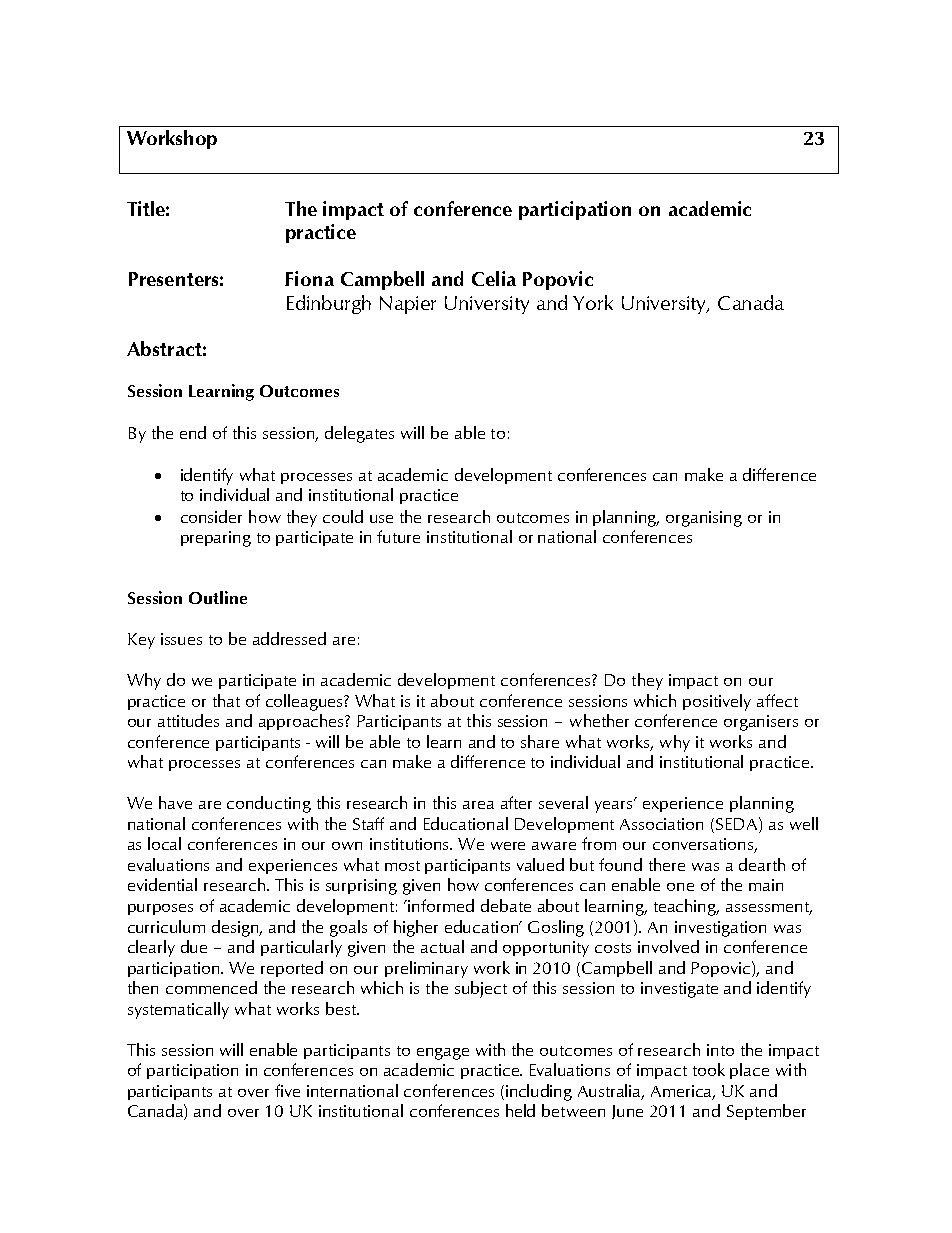 Image resolution: width=952 pixels, height=1233 pixels. What do you see at coordinates (309, 278) in the page?
I see `Fiona` at bounding box center [309, 278].
